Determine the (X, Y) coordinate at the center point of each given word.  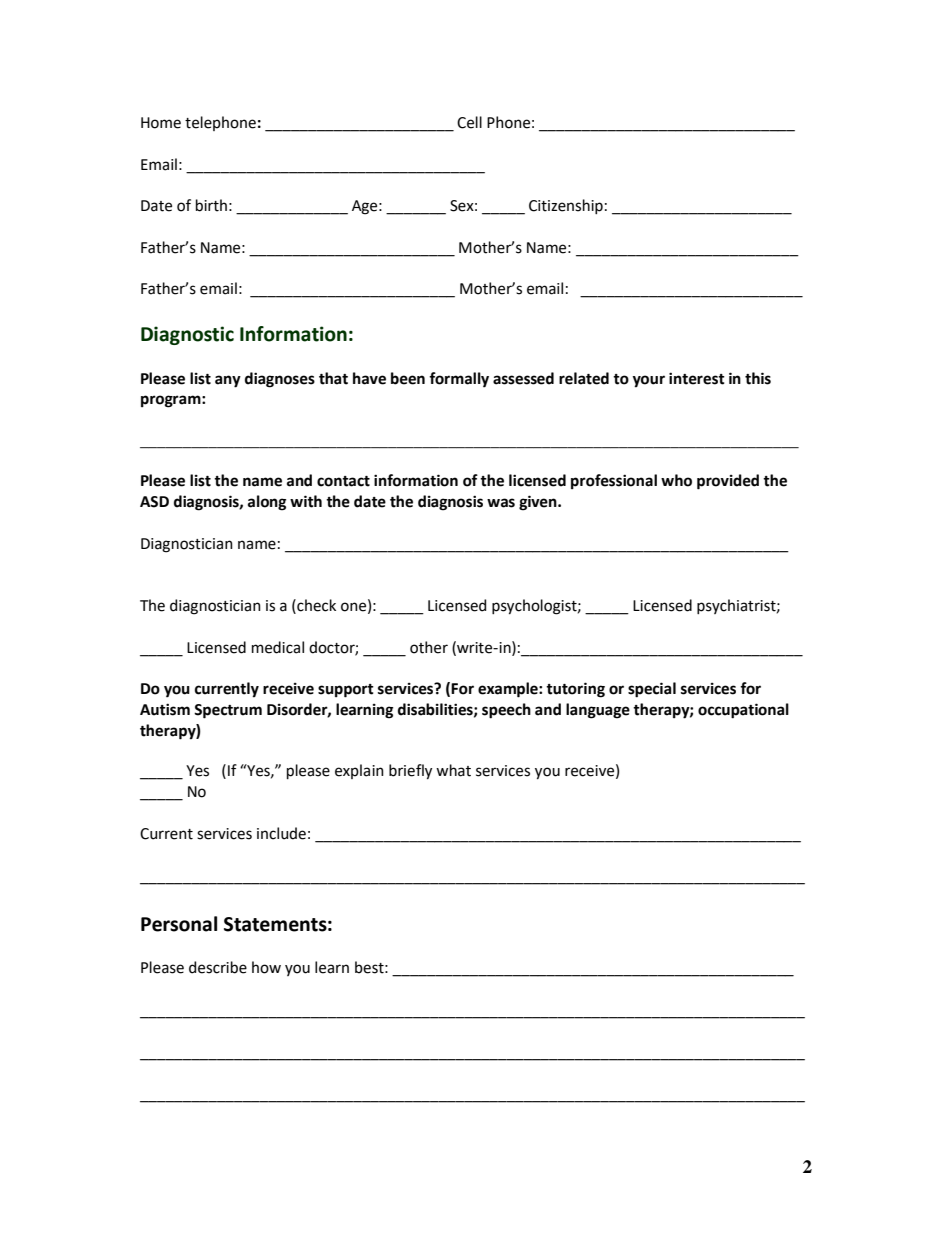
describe (218, 967)
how (266, 967)
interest (697, 378)
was (501, 503)
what (453, 770)
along (267, 503)
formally (459, 380)
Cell (469, 122)
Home (161, 123)
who (676, 480)
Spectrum (228, 711)
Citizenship (566, 206)
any (228, 381)
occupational (743, 711)
